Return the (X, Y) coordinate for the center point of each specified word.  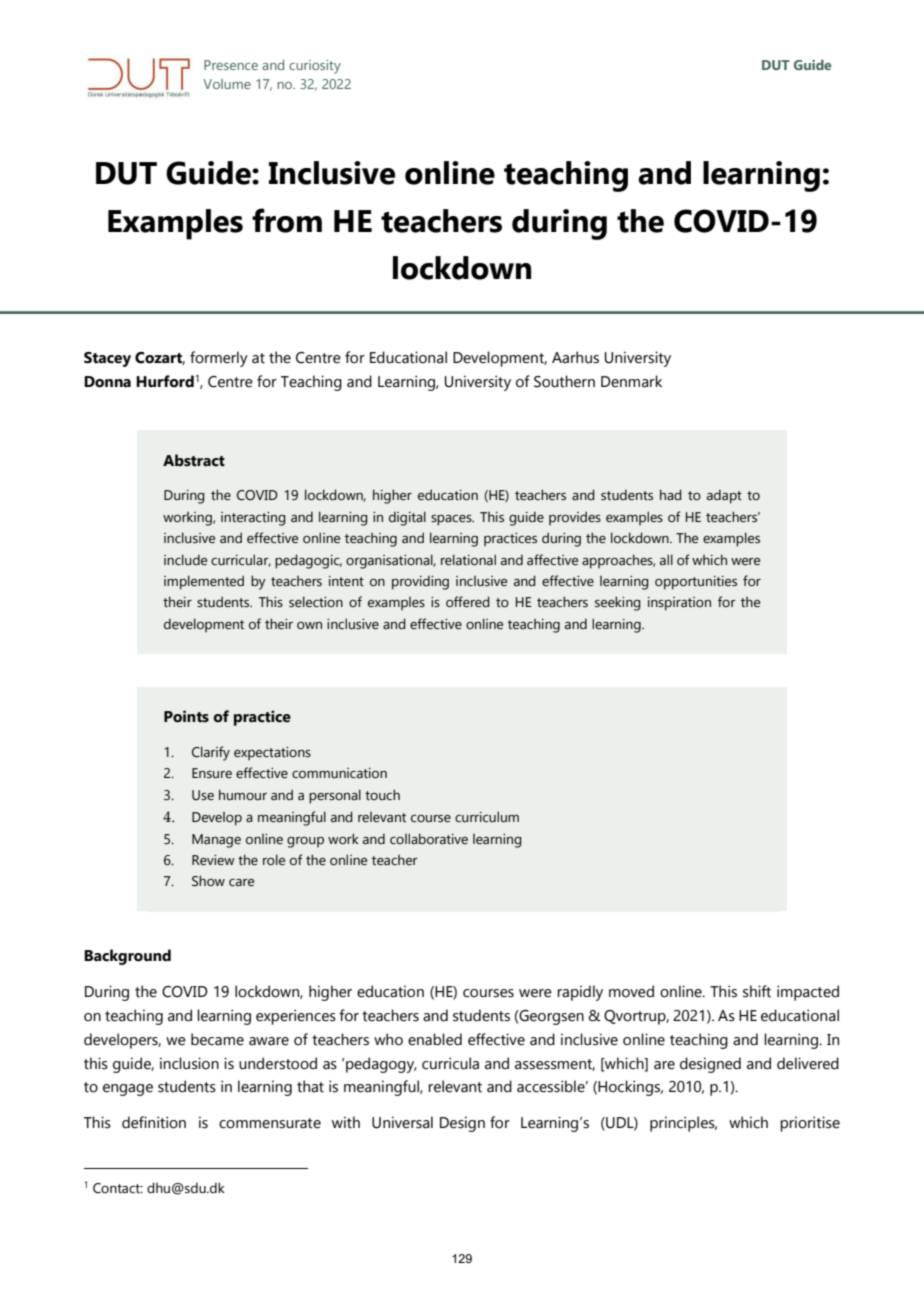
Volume (227, 84)
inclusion (189, 1063)
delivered (808, 1063)
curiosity (315, 67)
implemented (204, 582)
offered (468, 602)
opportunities (696, 583)
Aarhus (575, 357)
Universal (402, 1122)
